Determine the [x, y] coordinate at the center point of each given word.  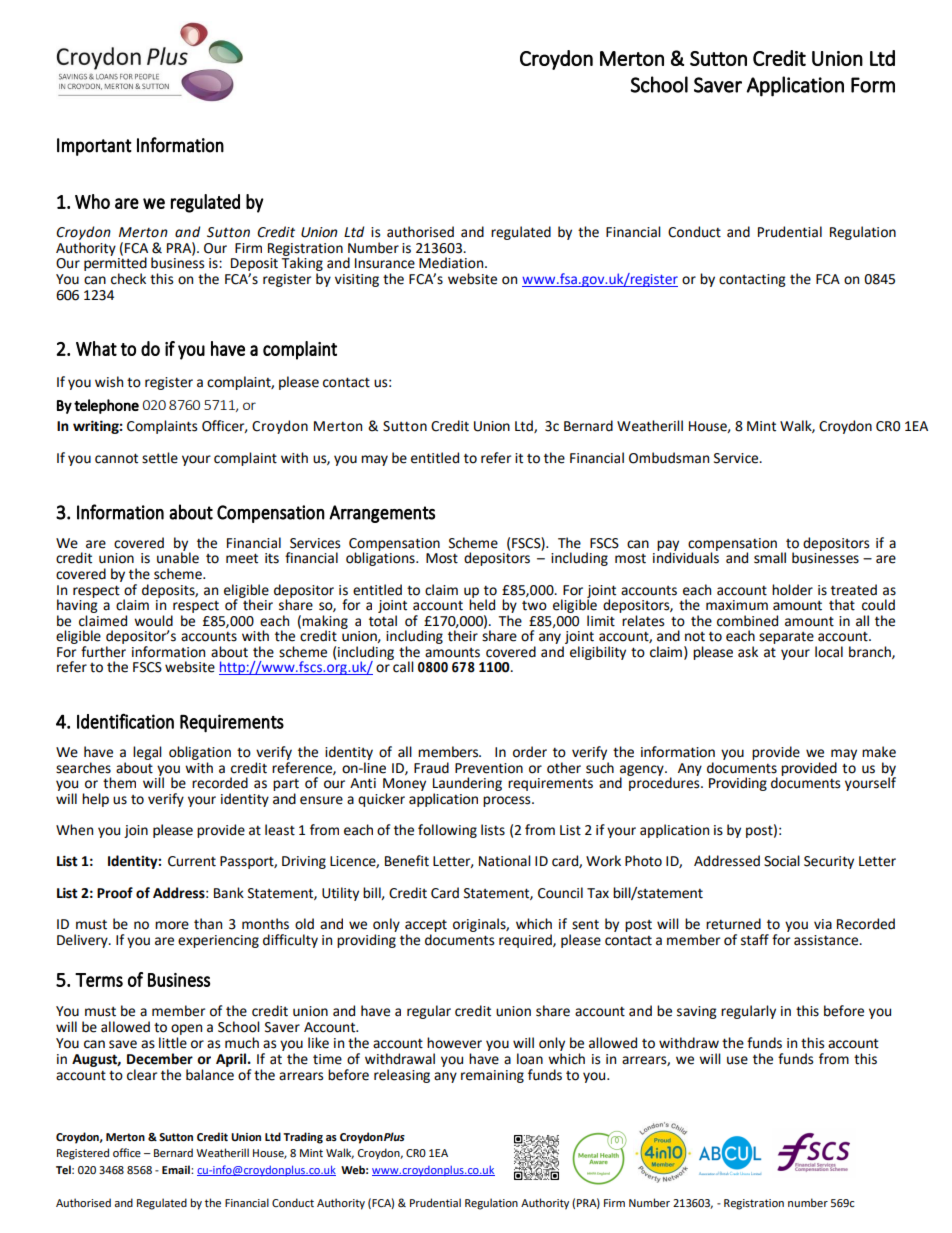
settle [160, 458]
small [770, 558]
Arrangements [382, 514]
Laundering [467, 784]
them [119, 783]
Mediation [452, 263]
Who [92, 201]
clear [142, 1075]
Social [782, 861]
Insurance [385, 263]
